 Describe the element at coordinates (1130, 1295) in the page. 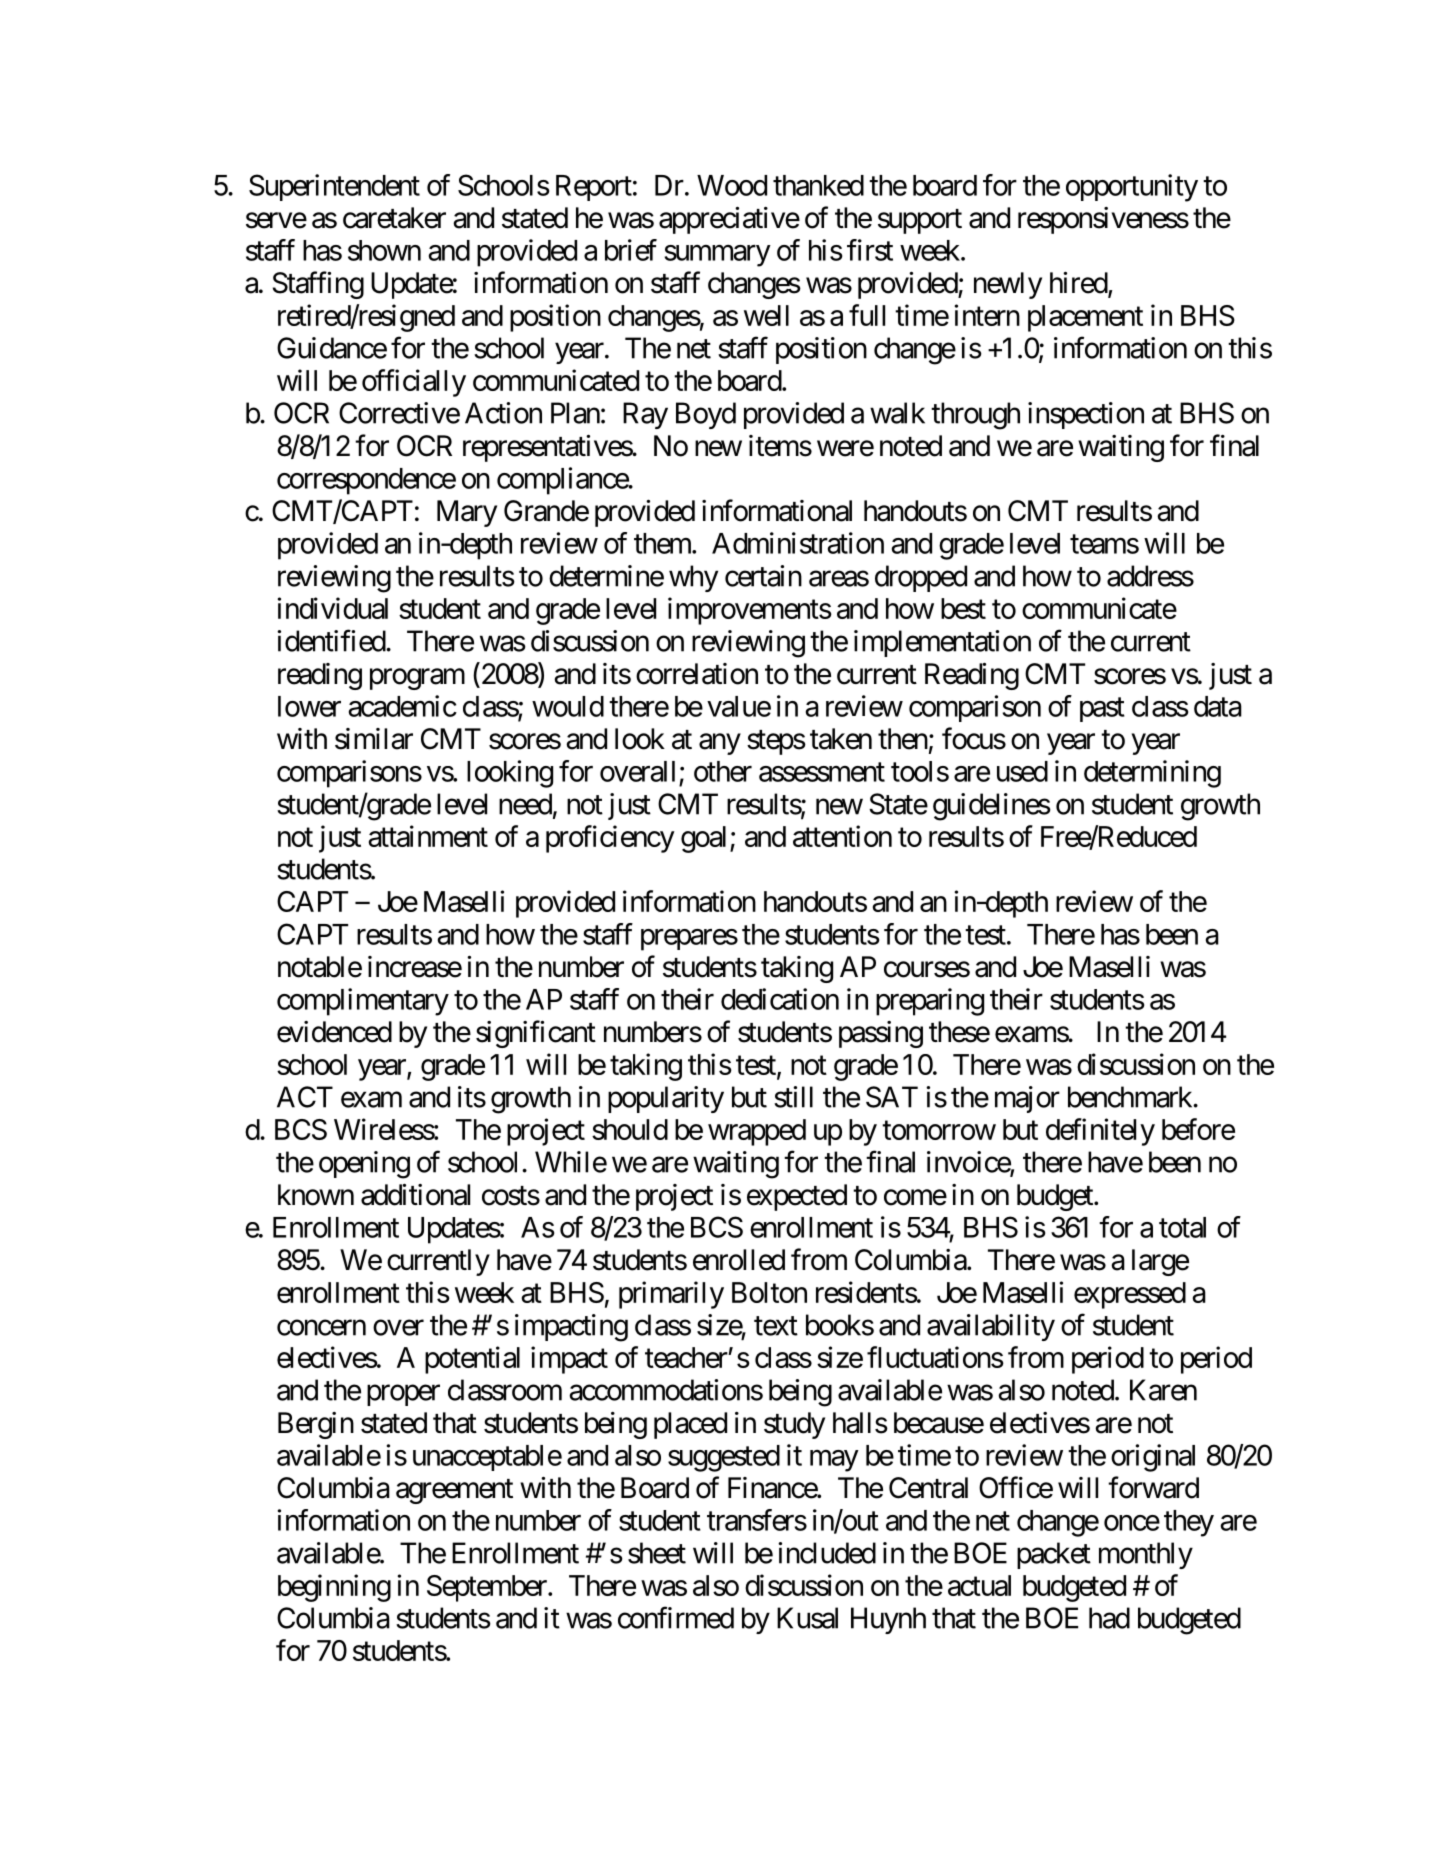

I see `expressed` at that location.
